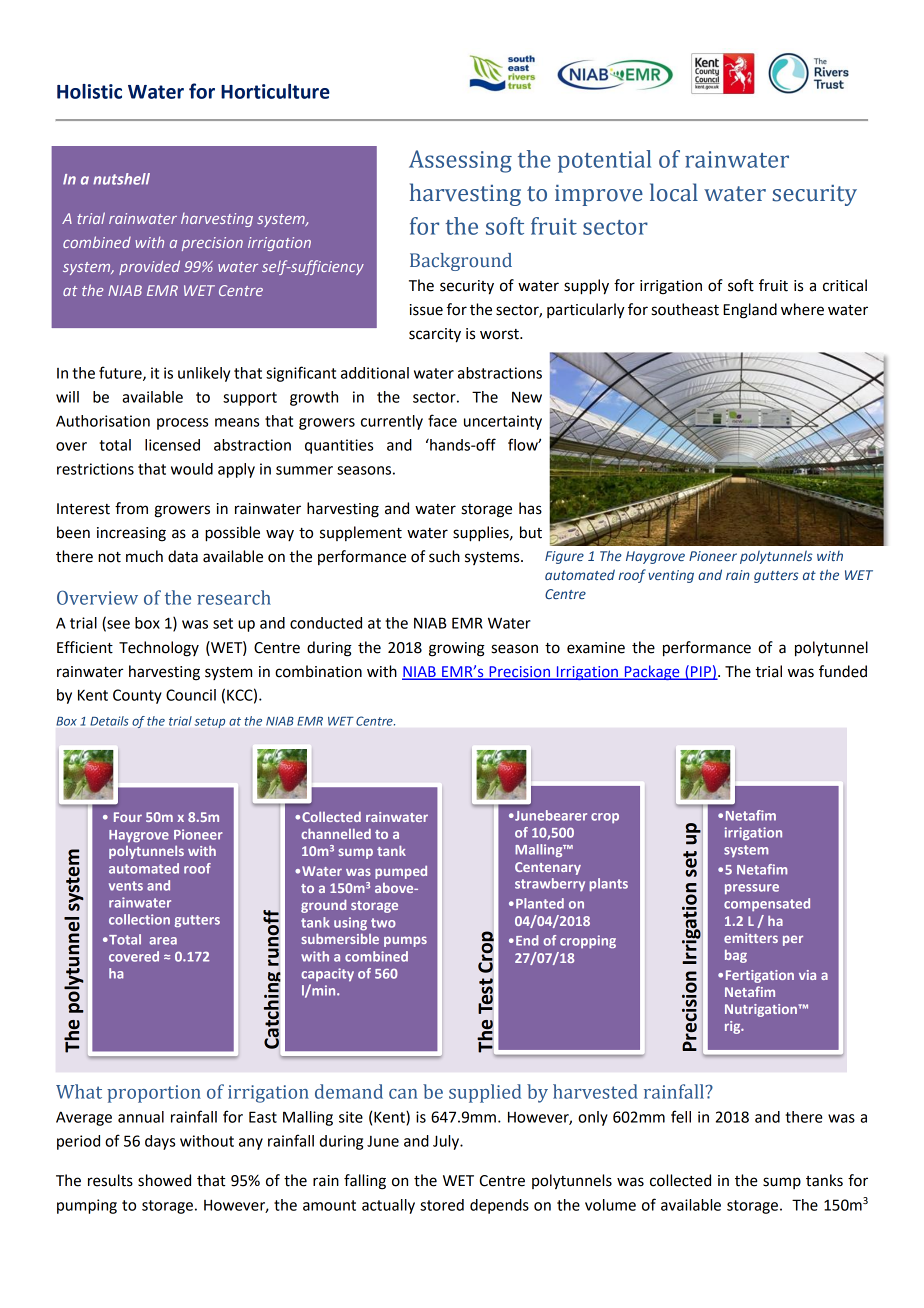  I want to click on compensated, so click(767, 904).
